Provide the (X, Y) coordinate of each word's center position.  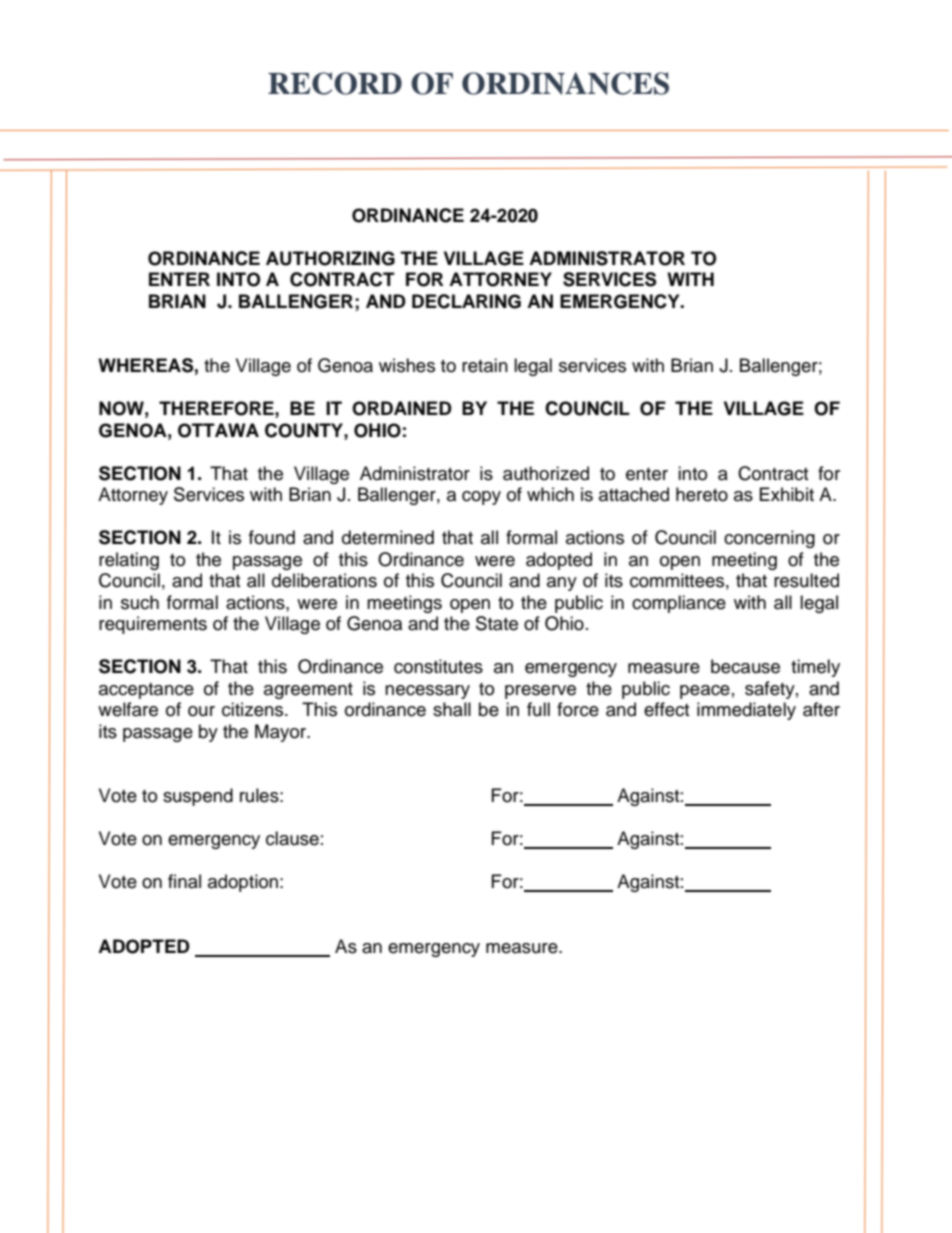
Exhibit (787, 494)
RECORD (335, 83)
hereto (702, 494)
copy (481, 498)
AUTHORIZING (330, 258)
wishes (407, 365)
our (201, 711)
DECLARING (466, 301)
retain (485, 365)
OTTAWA (218, 430)
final (184, 881)
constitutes (438, 666)
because (745, 666)
